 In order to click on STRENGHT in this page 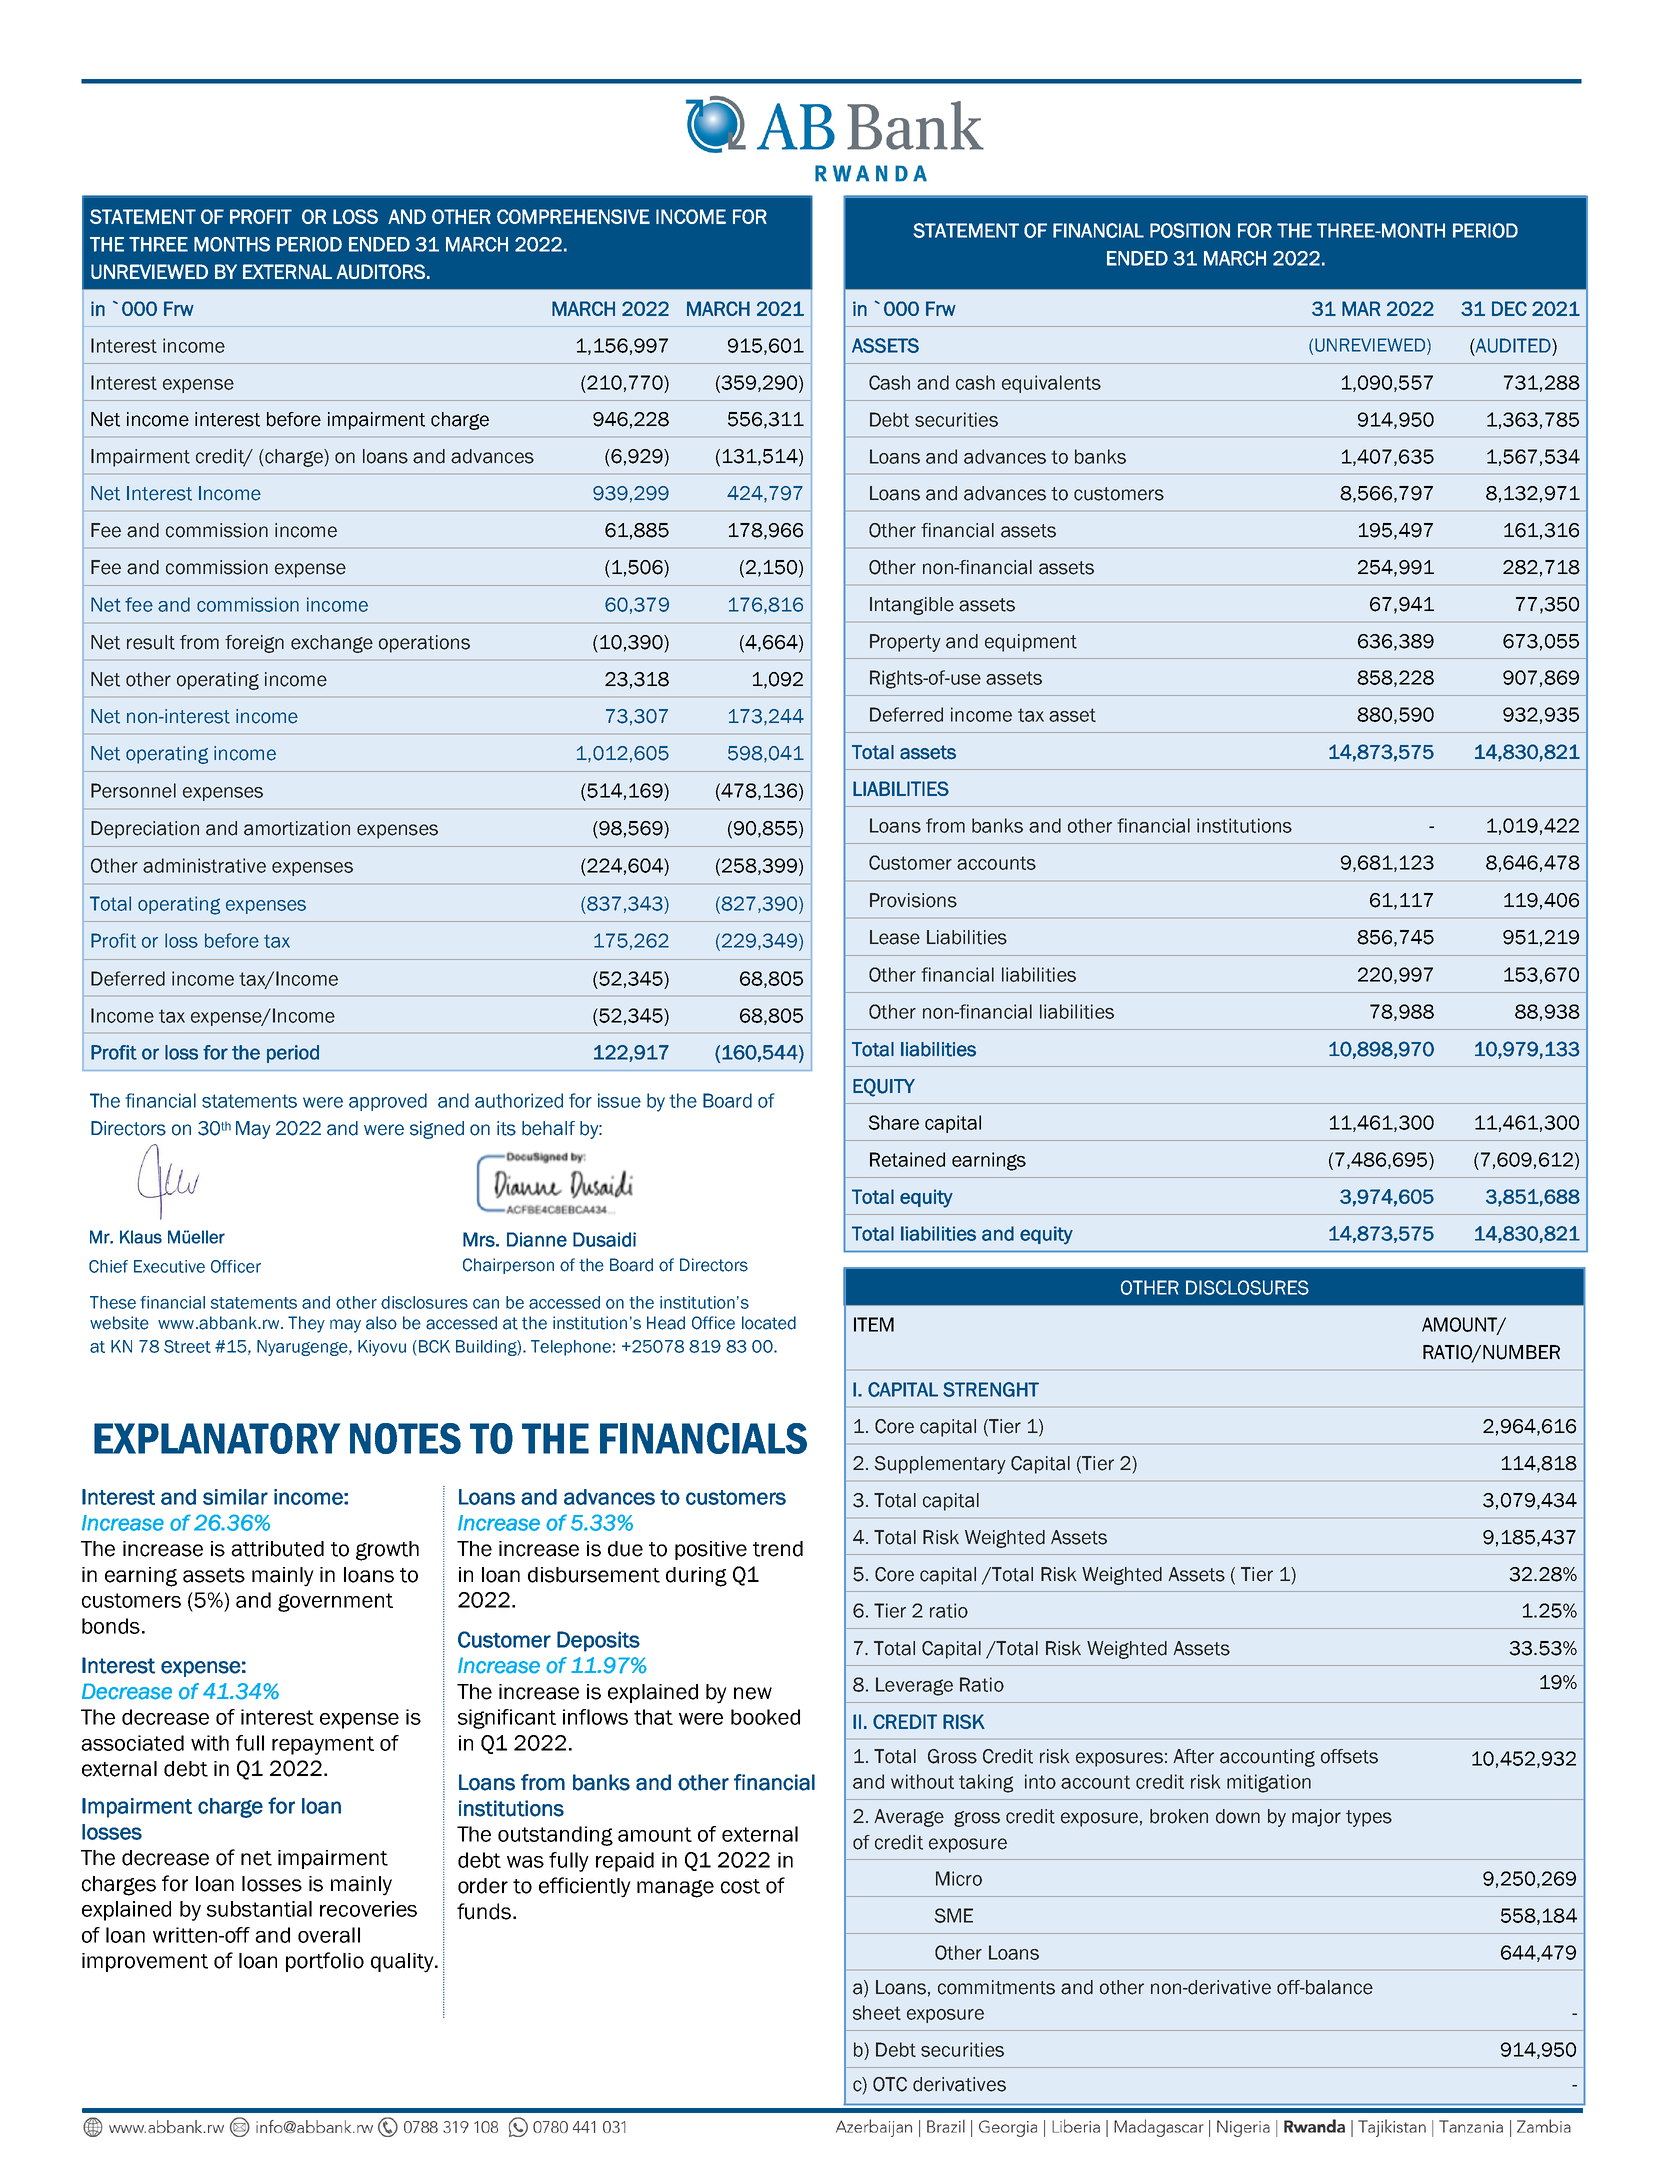, I will do `click(991, 1389)`.
